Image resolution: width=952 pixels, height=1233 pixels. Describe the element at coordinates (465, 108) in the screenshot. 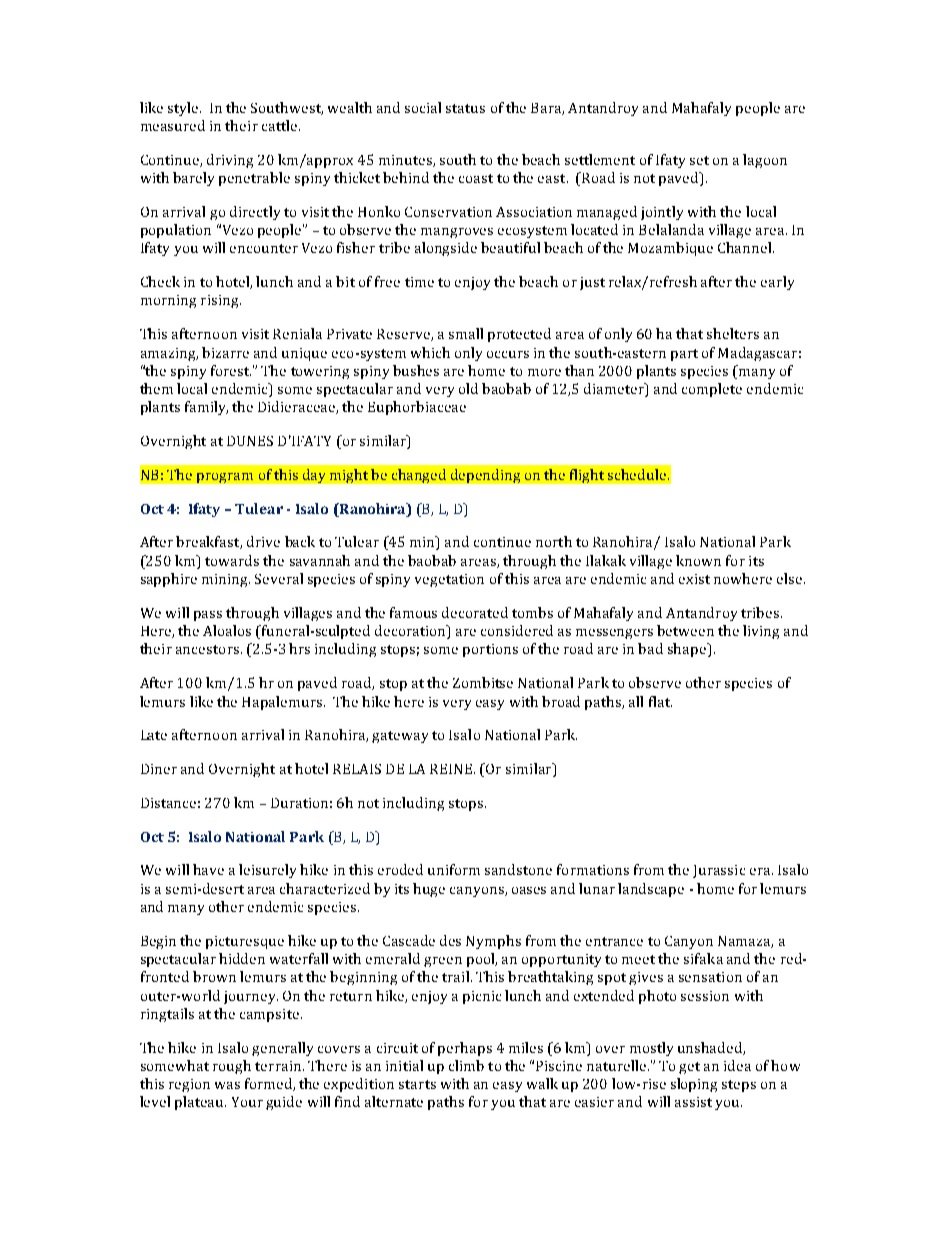

I see `status` at that location.
